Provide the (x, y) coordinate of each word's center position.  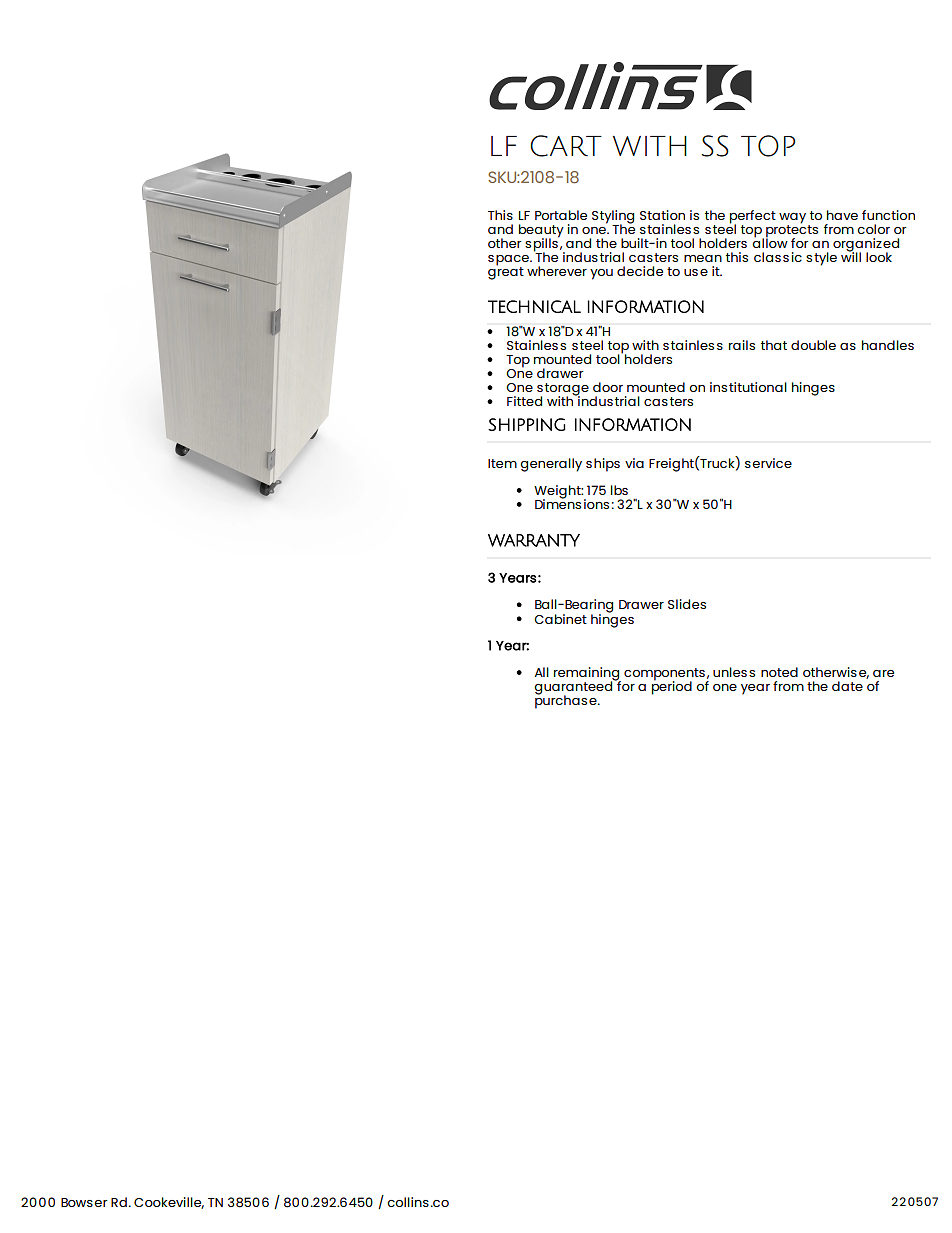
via (634, 463)
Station (662, 215)
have (842, 215)
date (847, 686)
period (672, 687)
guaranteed (574, 688)
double (813, 345)
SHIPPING (527, 424)
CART (566, 146)
